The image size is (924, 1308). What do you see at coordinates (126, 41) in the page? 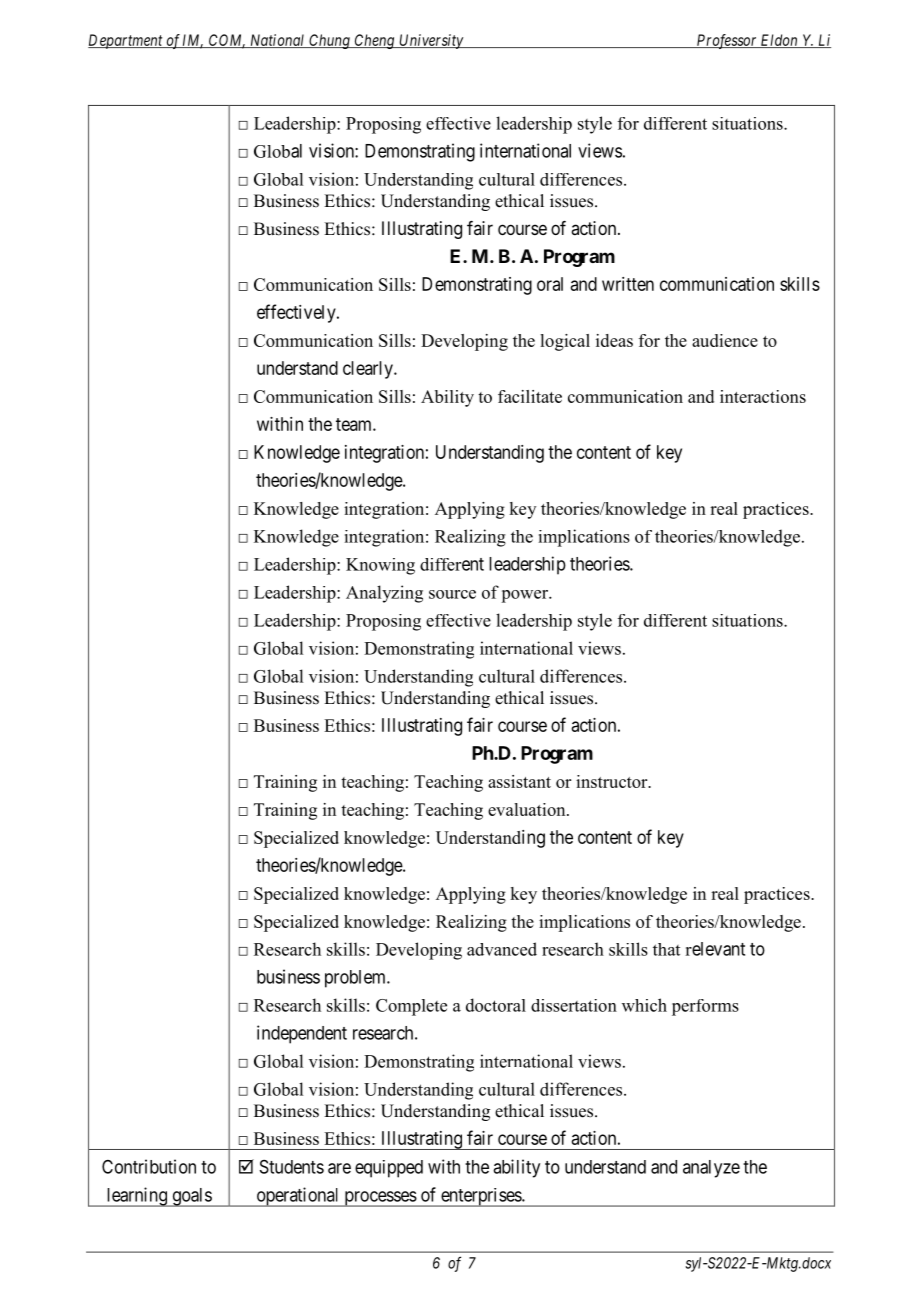
I see `Department` at bounding box center [126, 41].
